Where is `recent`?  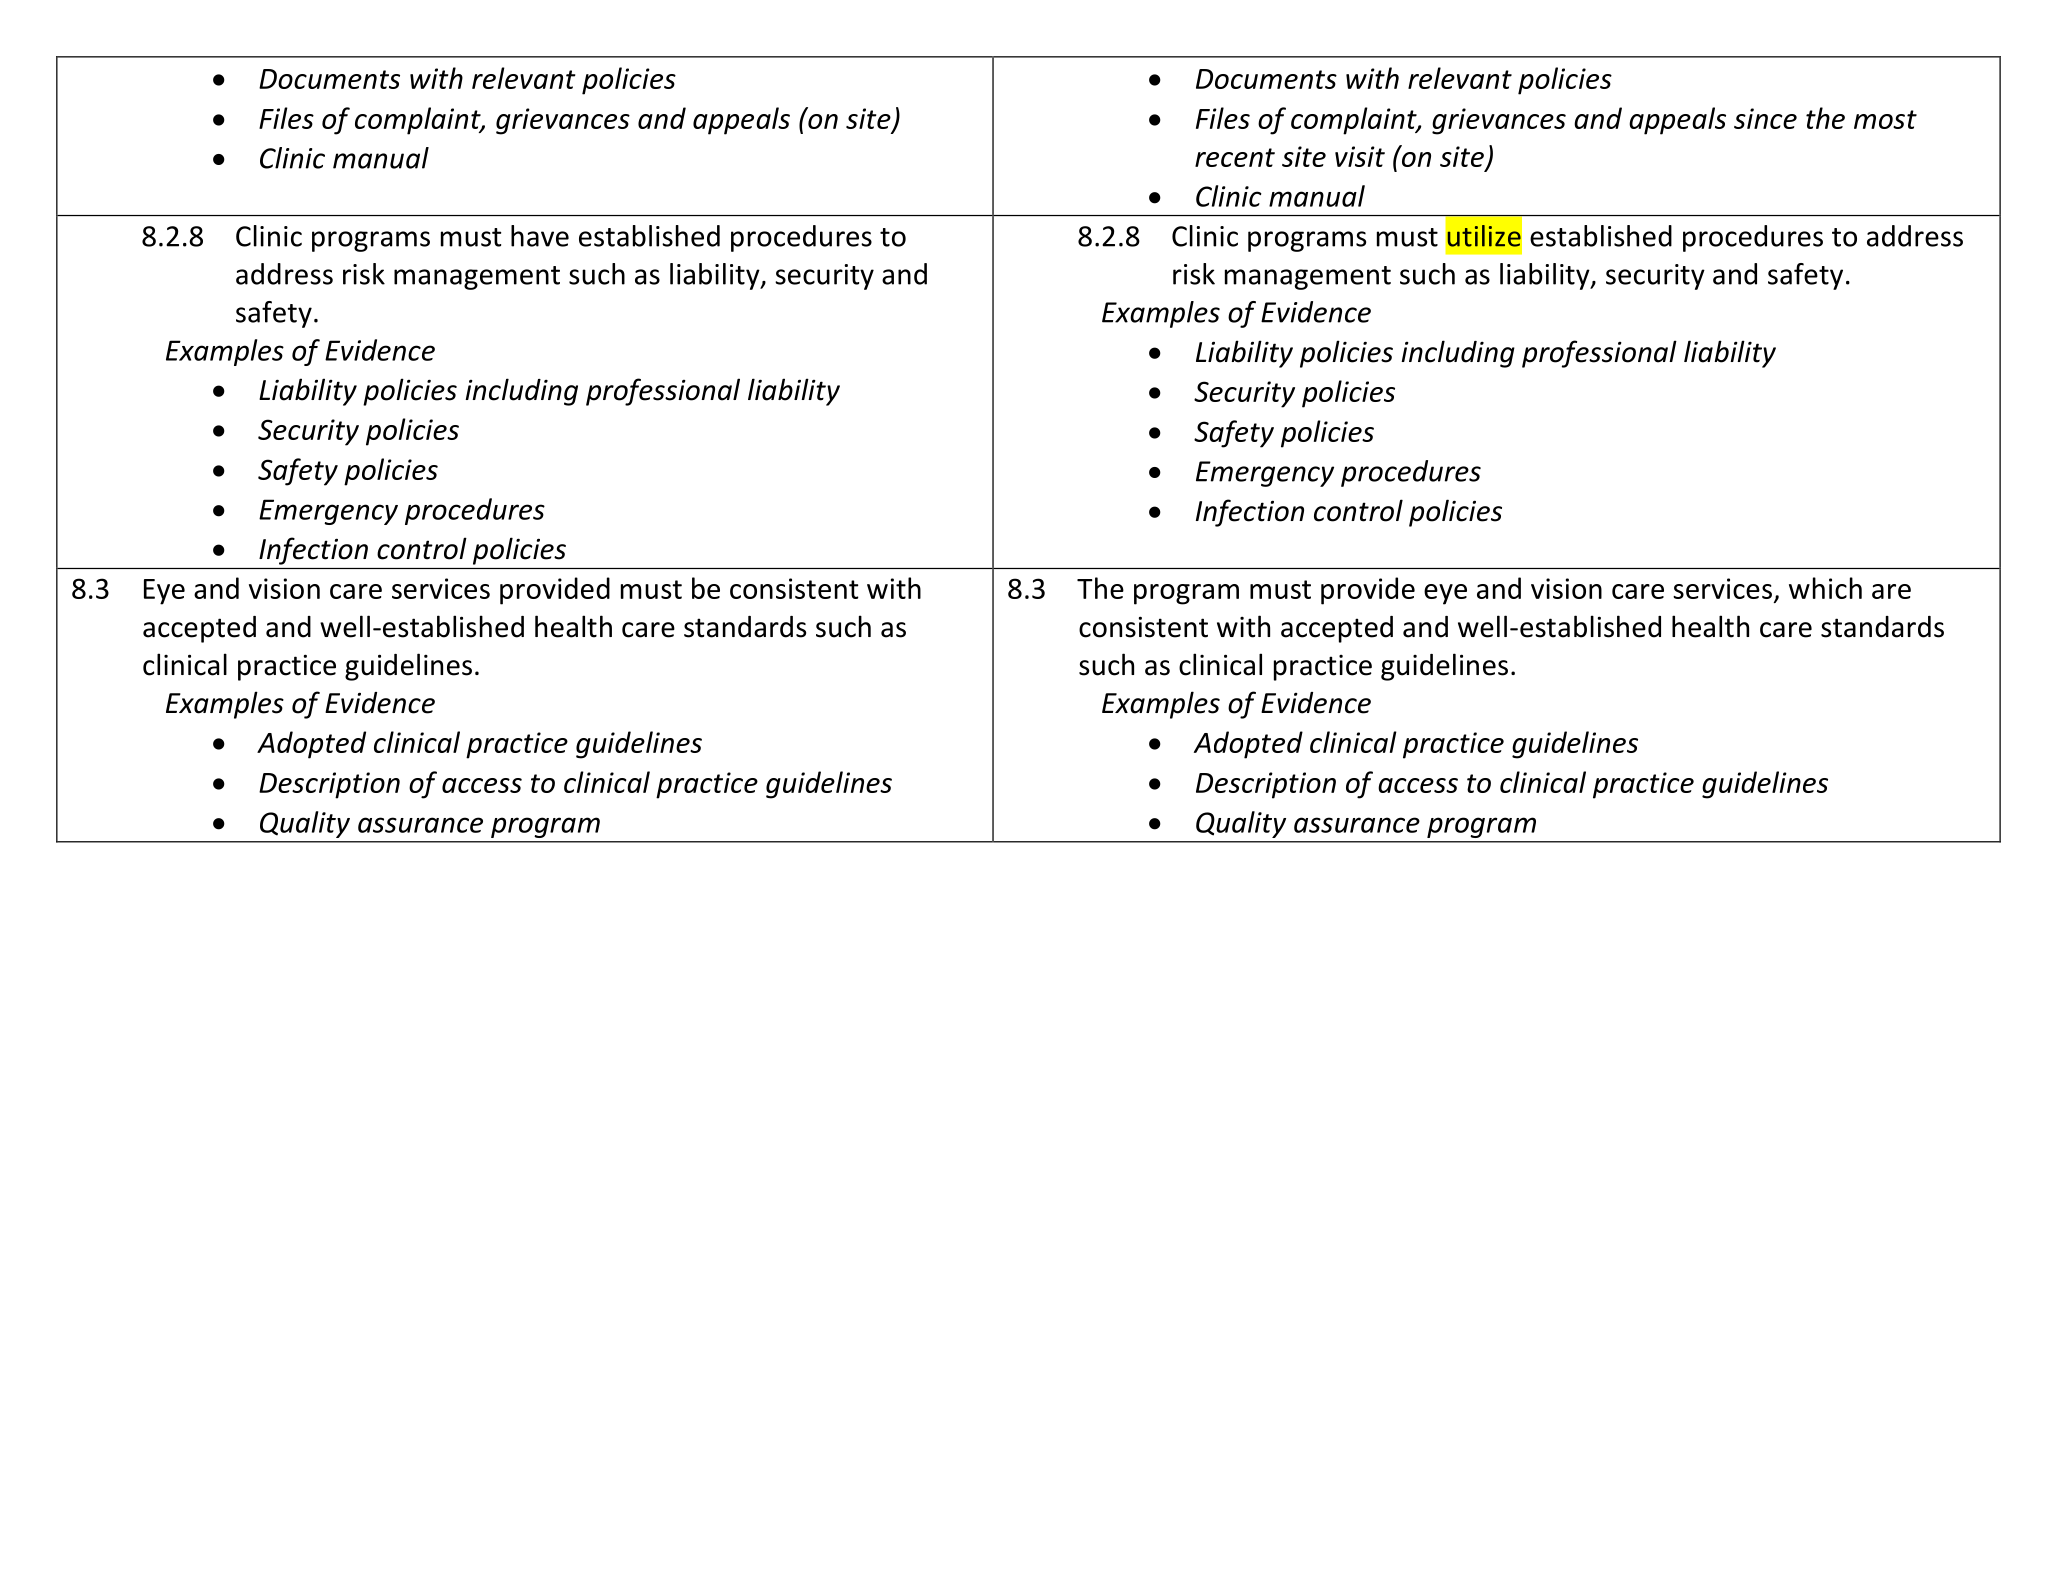
recent is located at coordinates (1235, 157).
